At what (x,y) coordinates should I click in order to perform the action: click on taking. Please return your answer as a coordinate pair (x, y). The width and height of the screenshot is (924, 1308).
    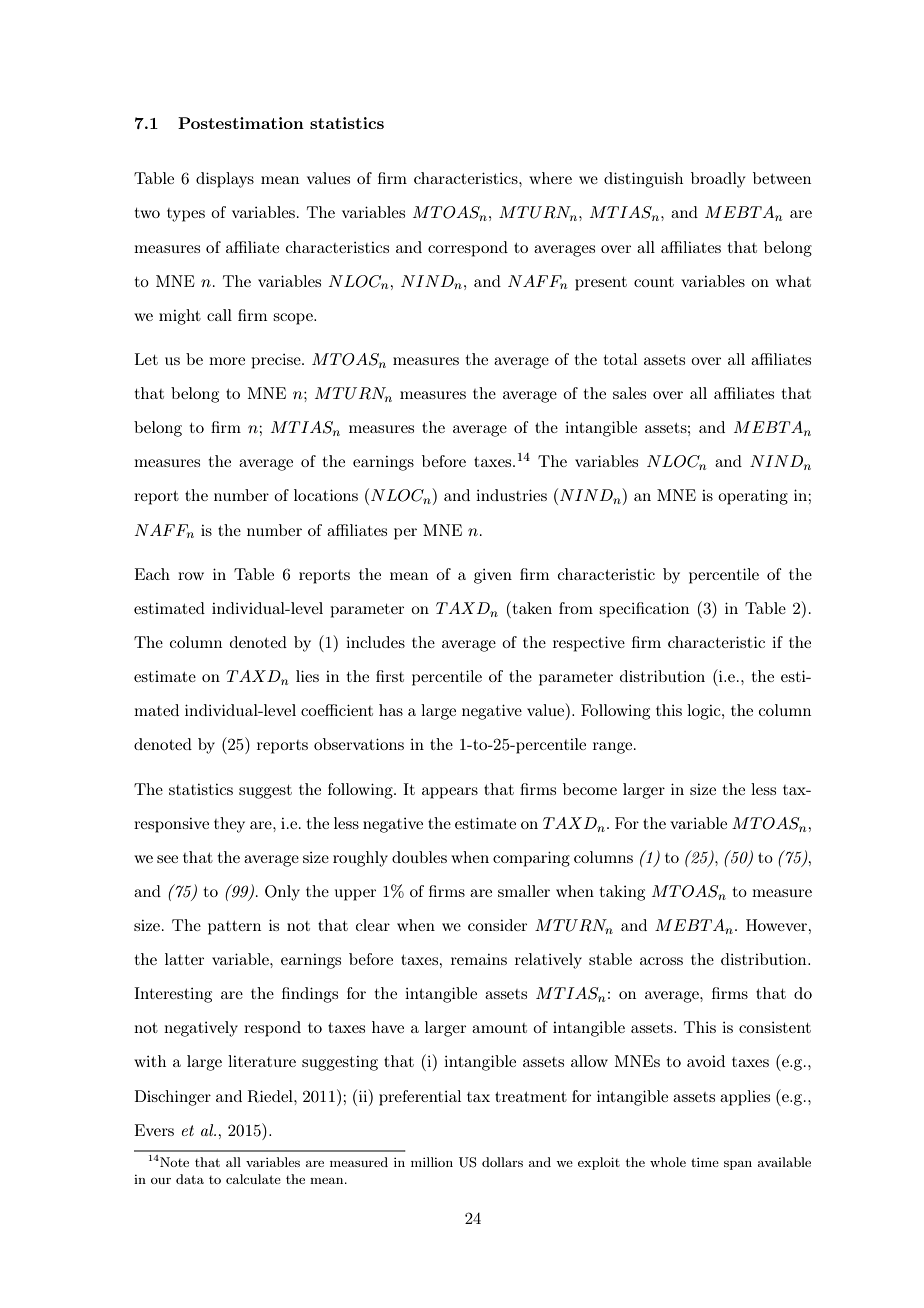
    Looking at the image, I should click on (622, 893).
